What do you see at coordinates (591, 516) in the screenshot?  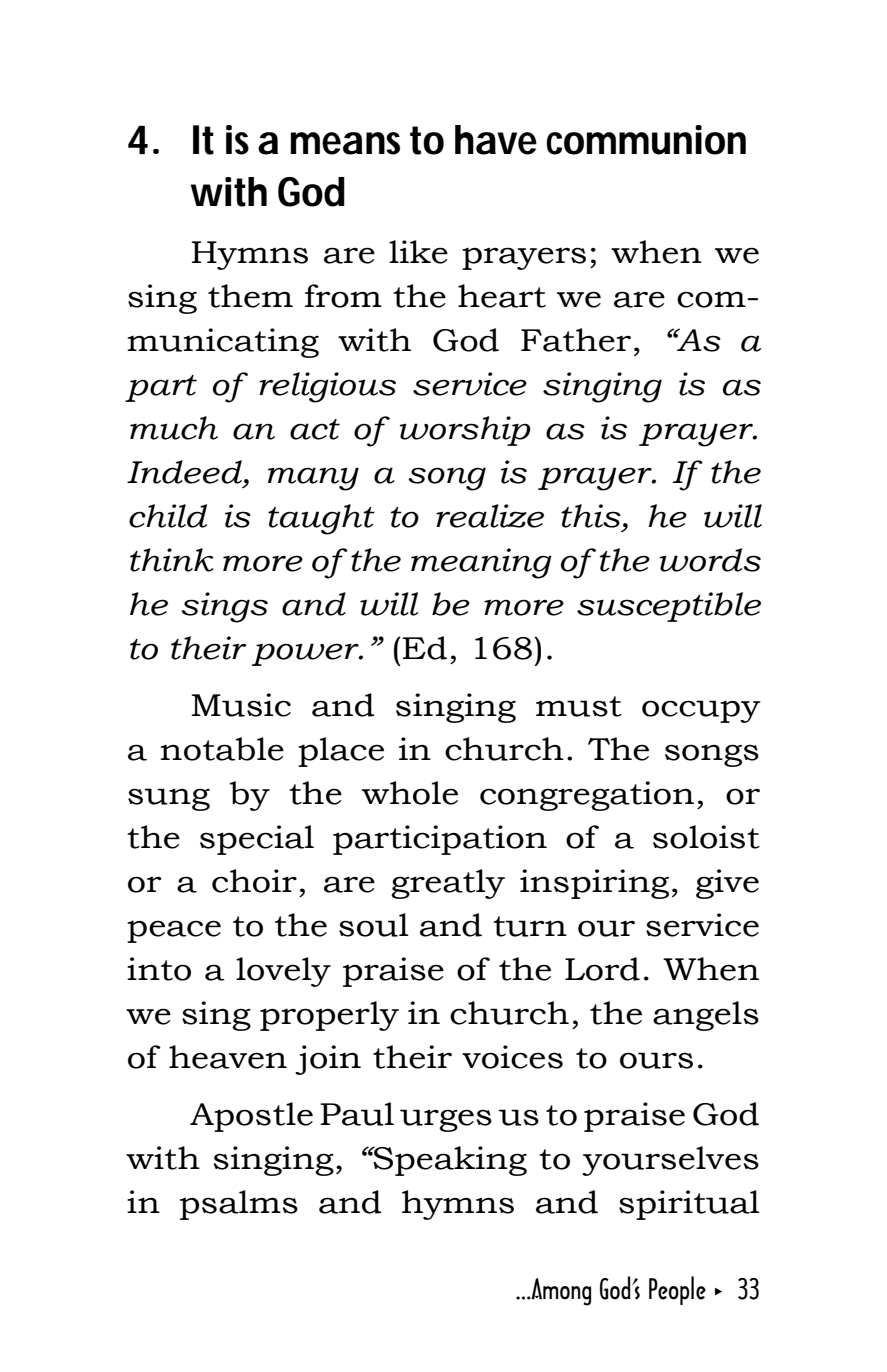 I see `this` at bounding box center [591, 516].
